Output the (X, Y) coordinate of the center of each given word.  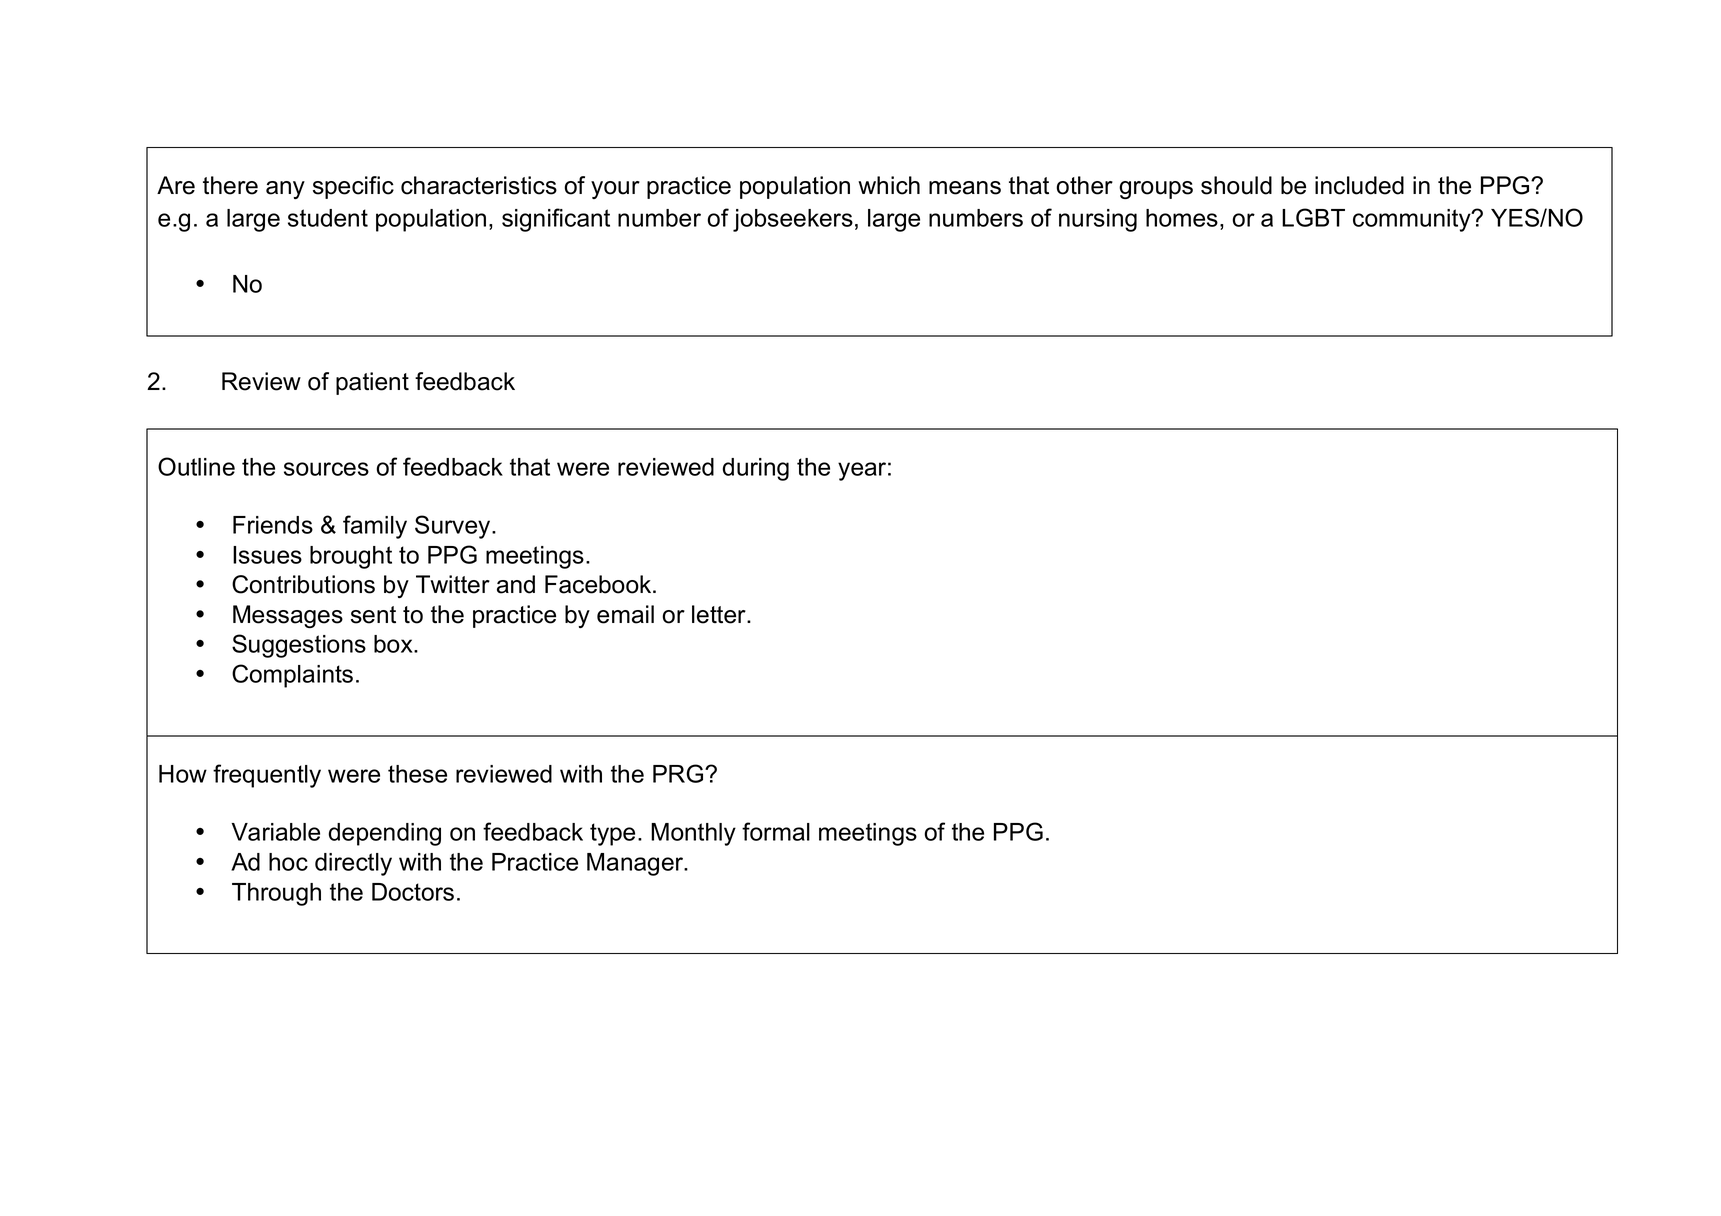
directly (353, 864)
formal (776, 831)
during (756, 469)
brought (351, 557)
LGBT (1313, 217)
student (328, 218)
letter (720, 614)
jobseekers (793, 220)
